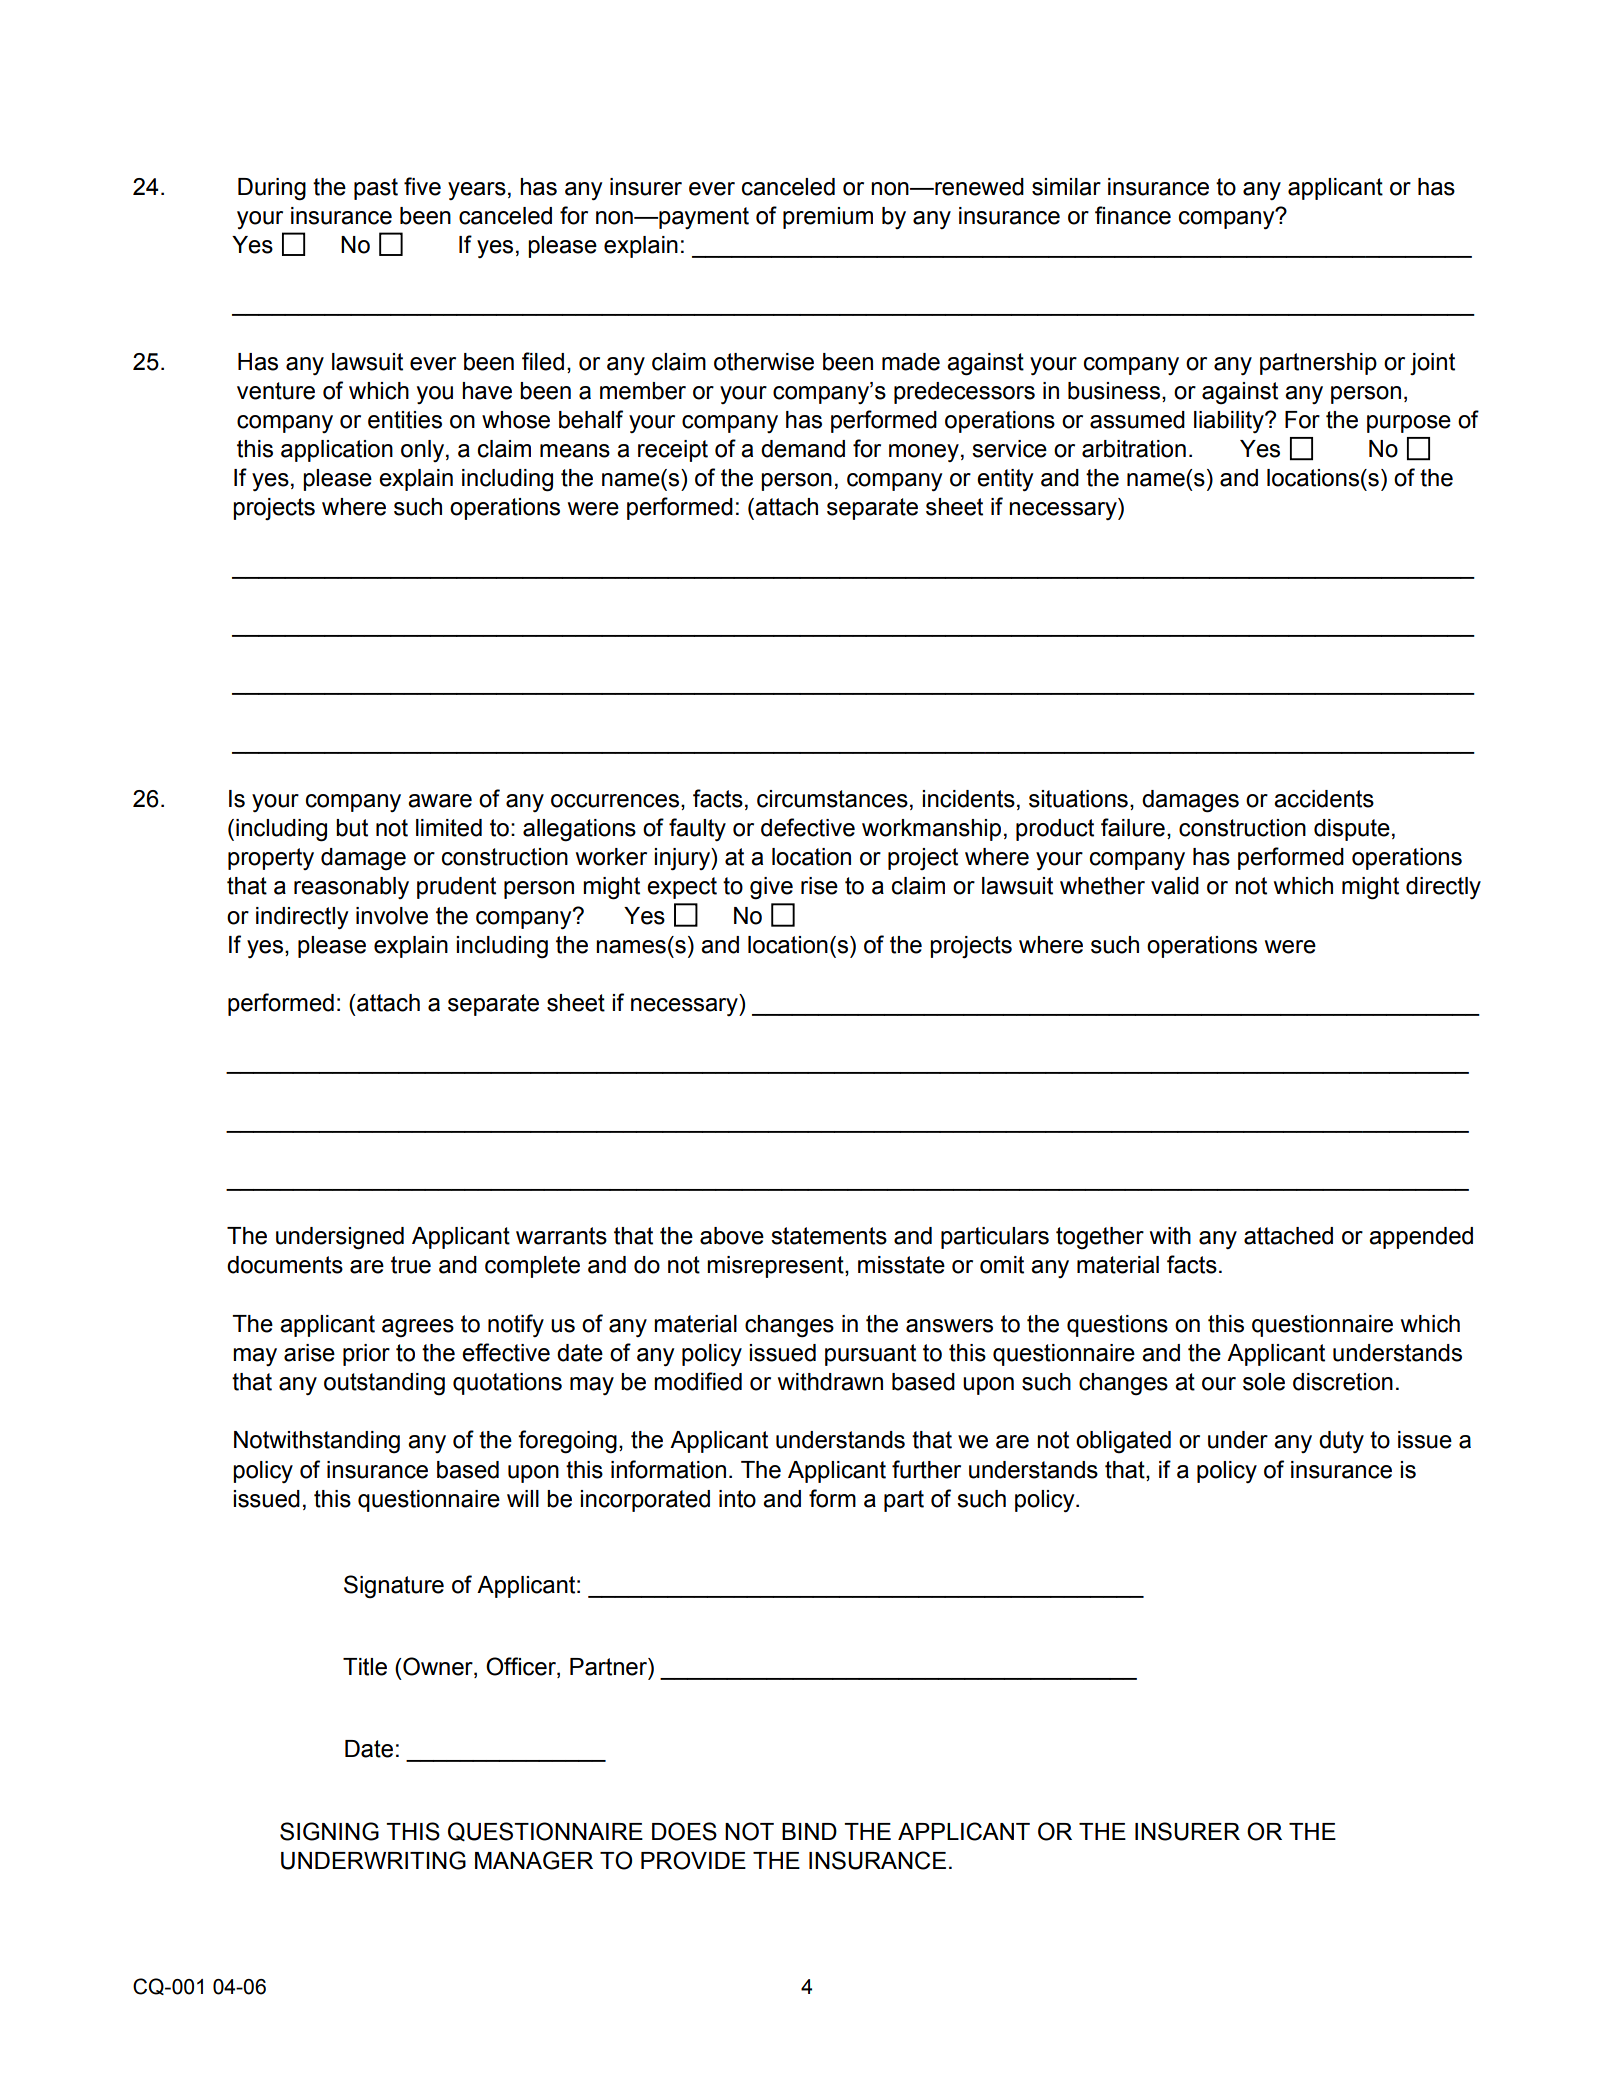 This screenshot has height=2090, width=1615. Describe the element at coordinates (422, 451) in the screenshot. I see `only` at that location.
